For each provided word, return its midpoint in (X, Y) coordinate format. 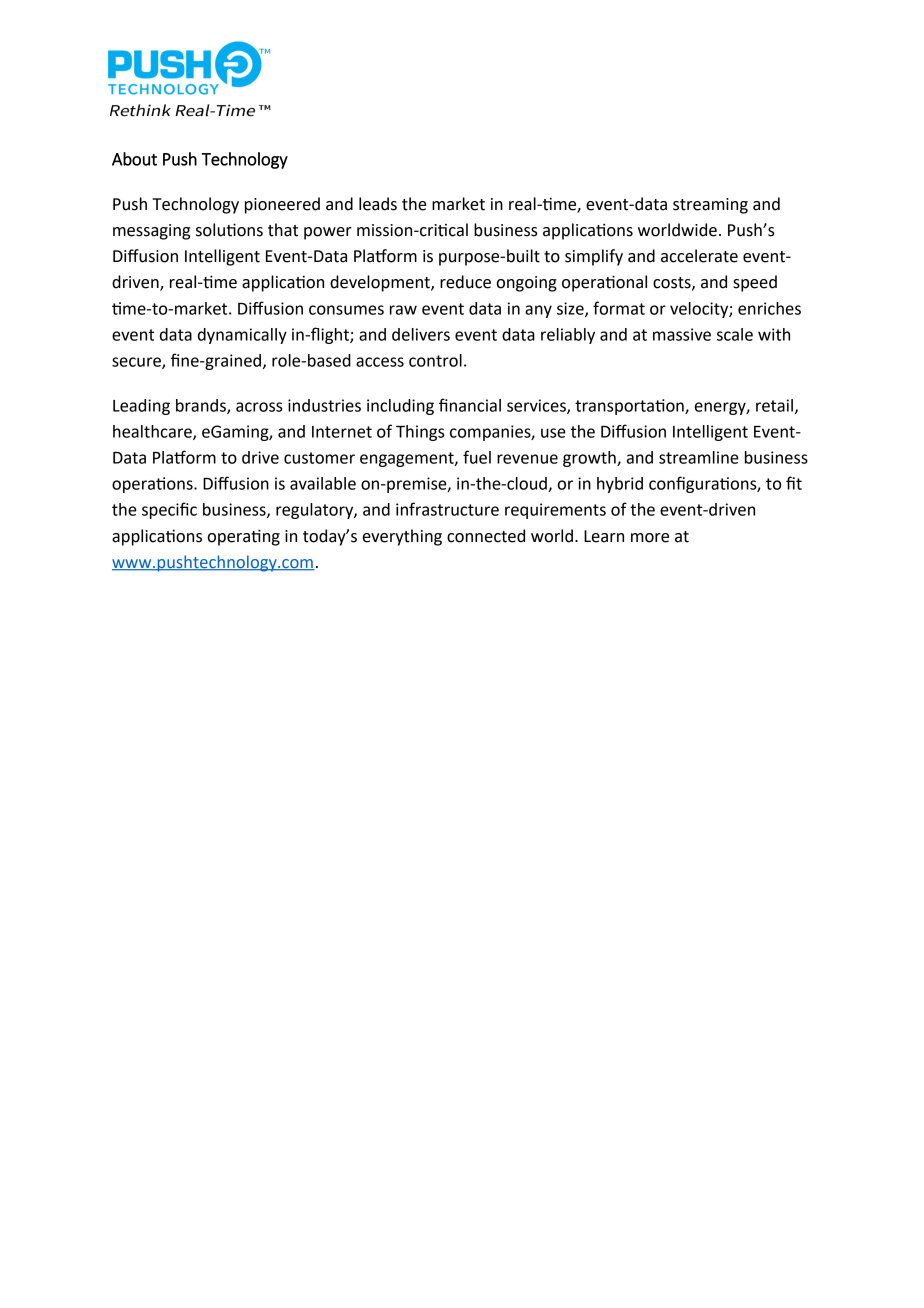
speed (755, 283)
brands (202, 406)
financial (470, 405)
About (134, 159)
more (650, 538)
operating (243, 537)
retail (774, 405)
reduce (465, 282)
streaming (710, 206)
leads (378, 204)
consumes (346, 310)
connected (486, 536)
